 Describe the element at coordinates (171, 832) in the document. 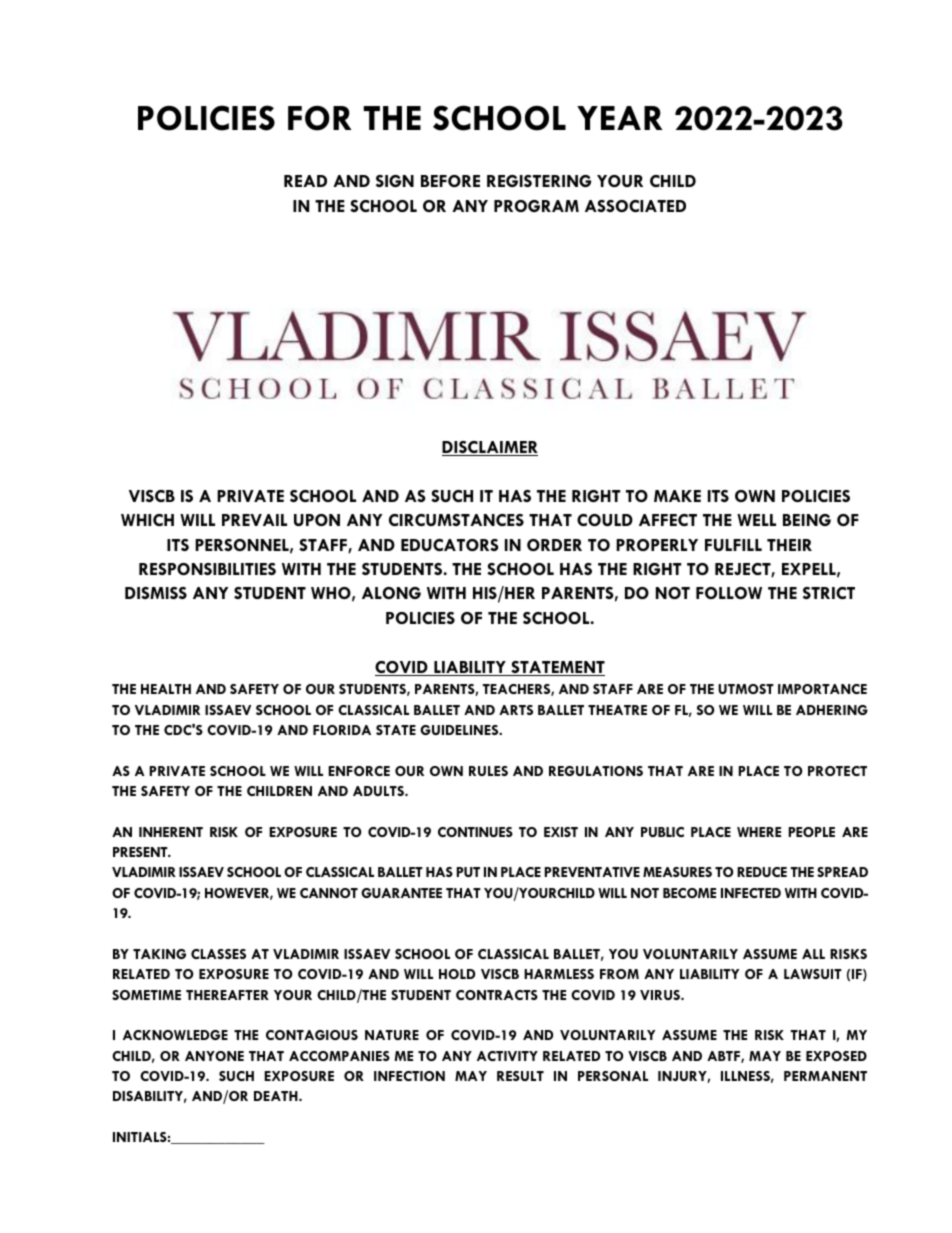

I see `INHERENT` at that location.
